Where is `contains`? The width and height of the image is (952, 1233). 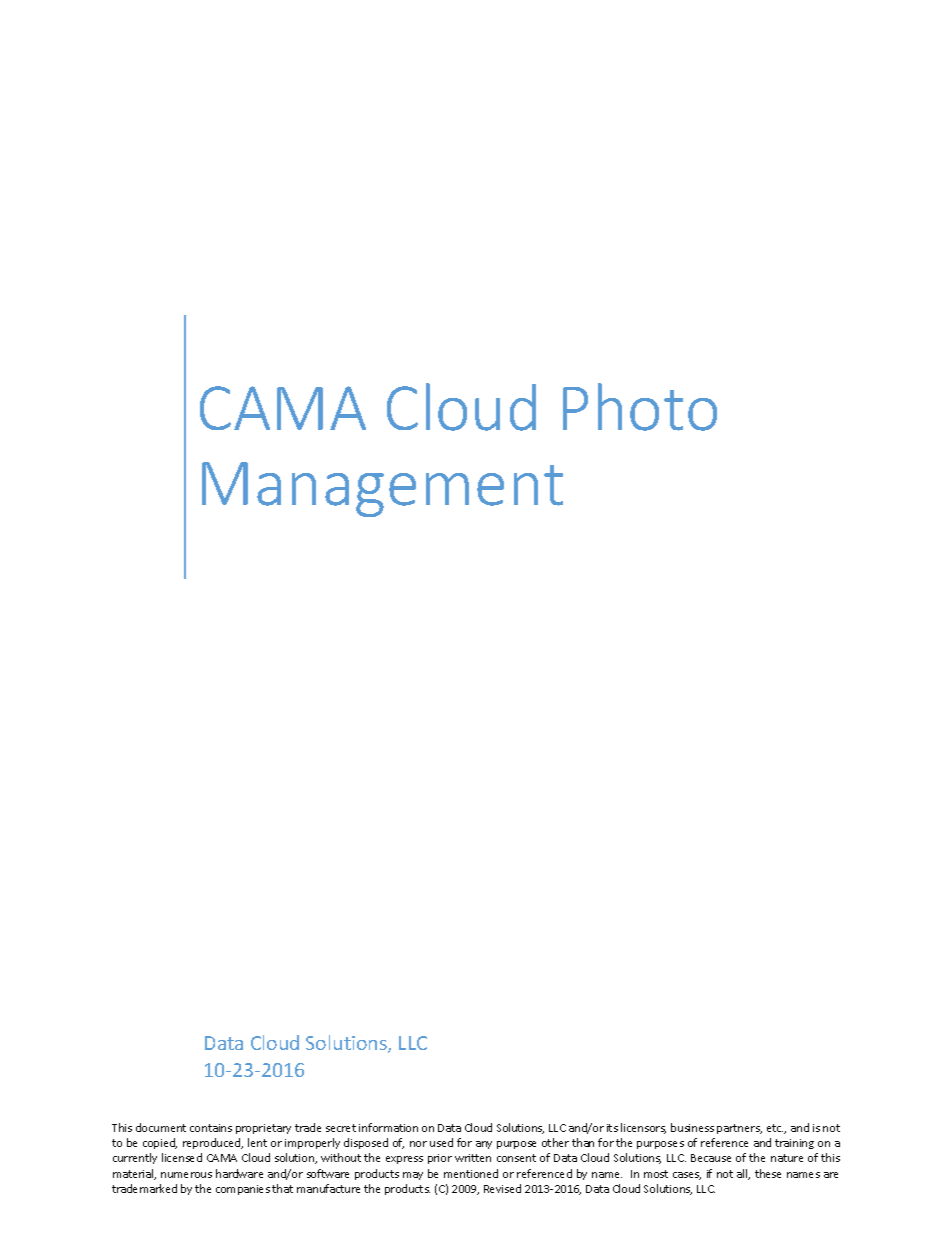 contains is located at coordinates (211, 1128).
